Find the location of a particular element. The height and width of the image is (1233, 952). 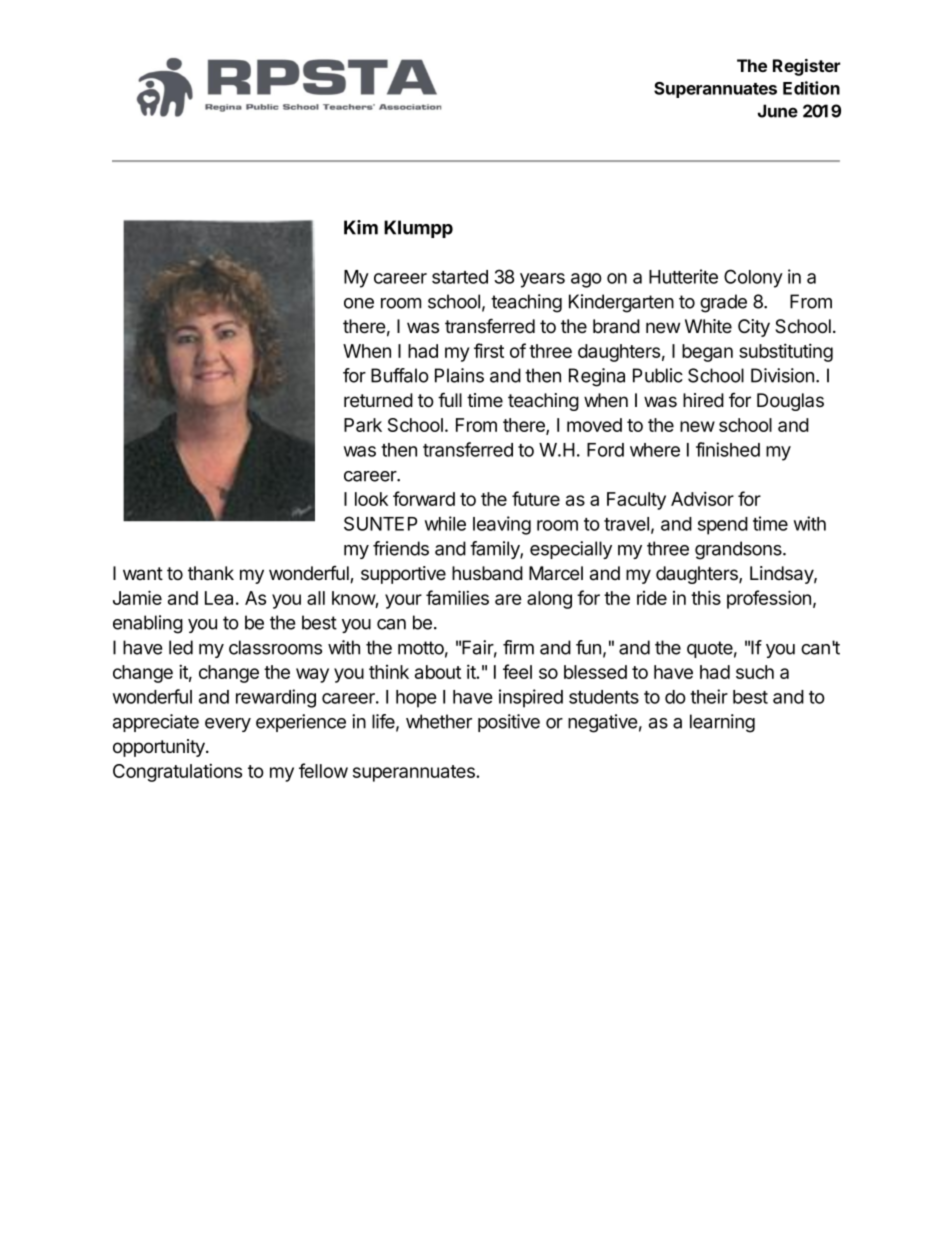

full is located at coordinates (450, 399).
